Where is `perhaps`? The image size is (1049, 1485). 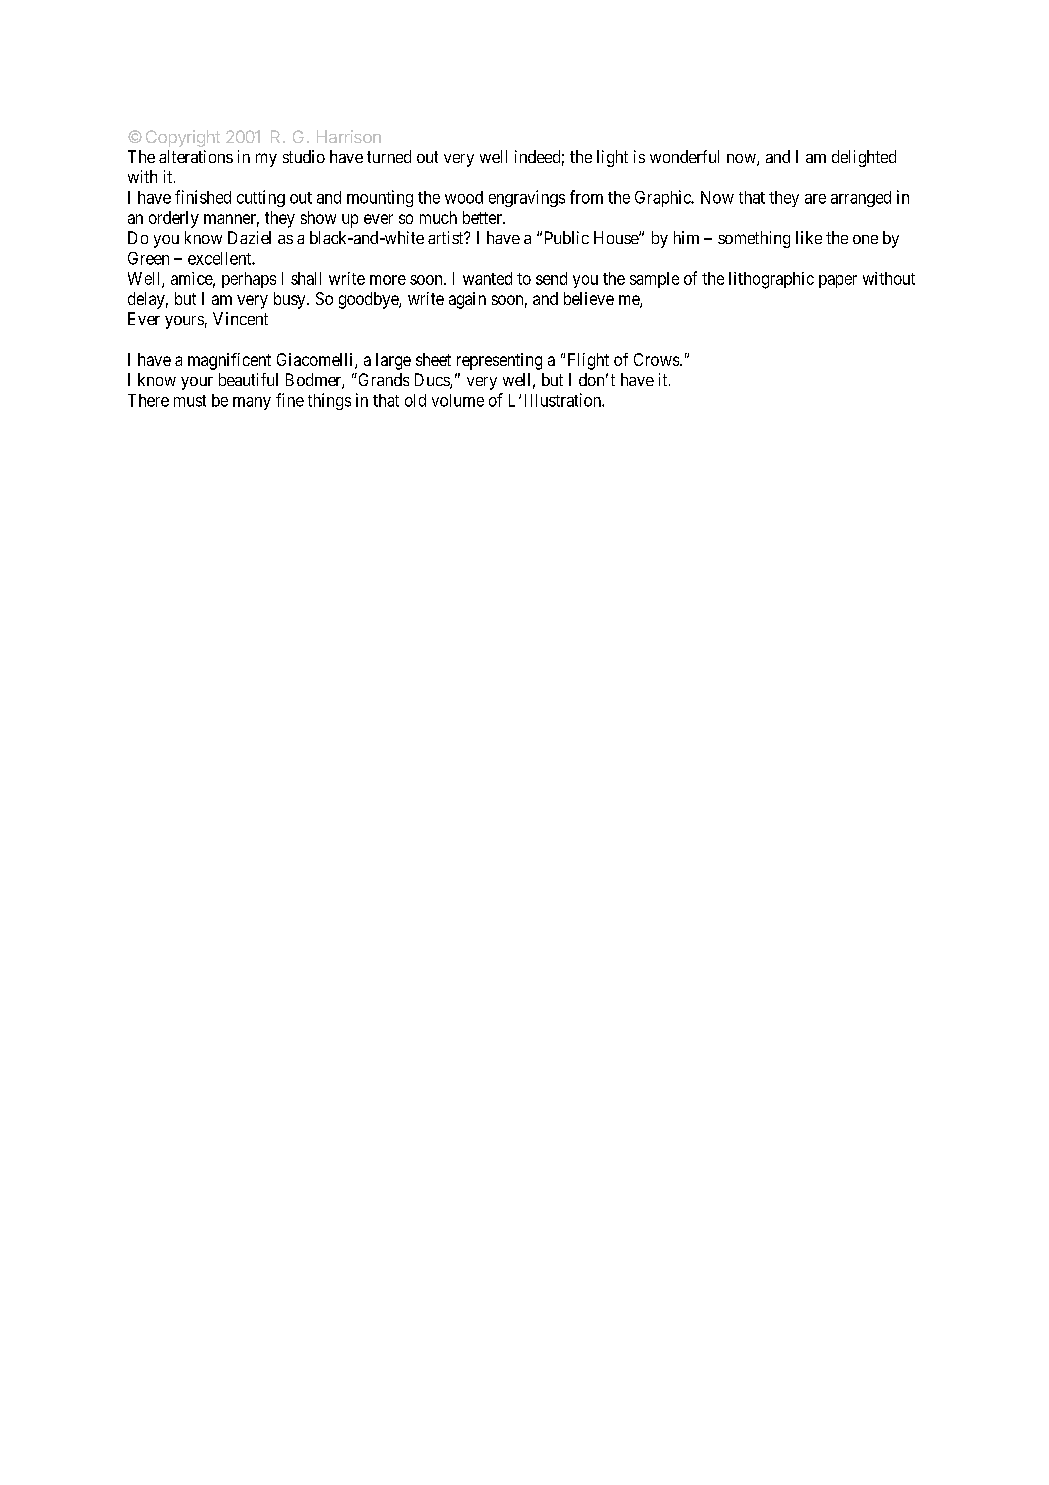 perhaps is located at coordinates (249, 280).
